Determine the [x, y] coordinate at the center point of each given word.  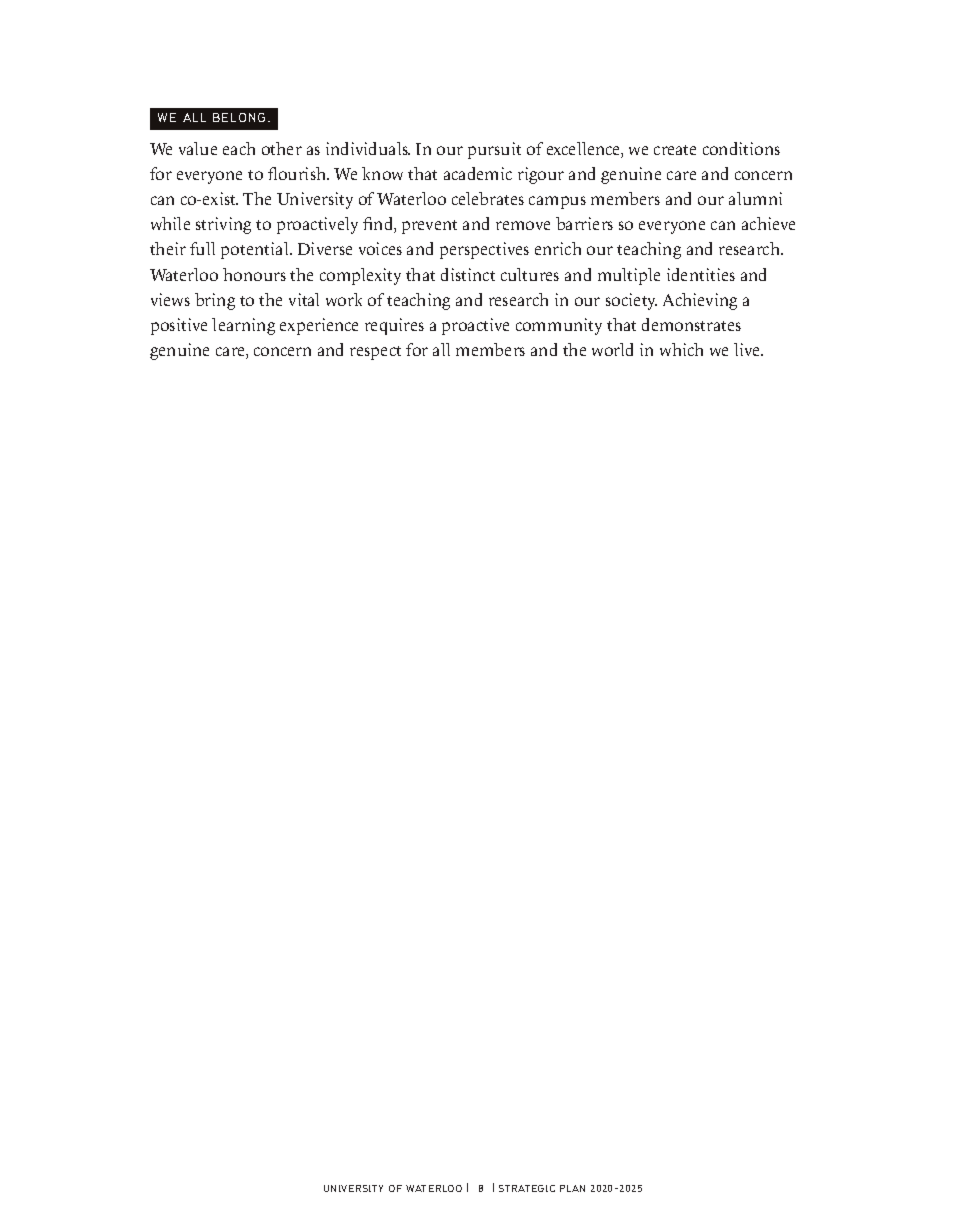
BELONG [239, 117]
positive [179, 326]
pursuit [494, 150]
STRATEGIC [527, 1188]
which [681, 349]
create [675, 150]
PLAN [572, 1188]
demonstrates [691, 324]
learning [243, 326]
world [612, 349]
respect [375, 353]
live [748, 349]
